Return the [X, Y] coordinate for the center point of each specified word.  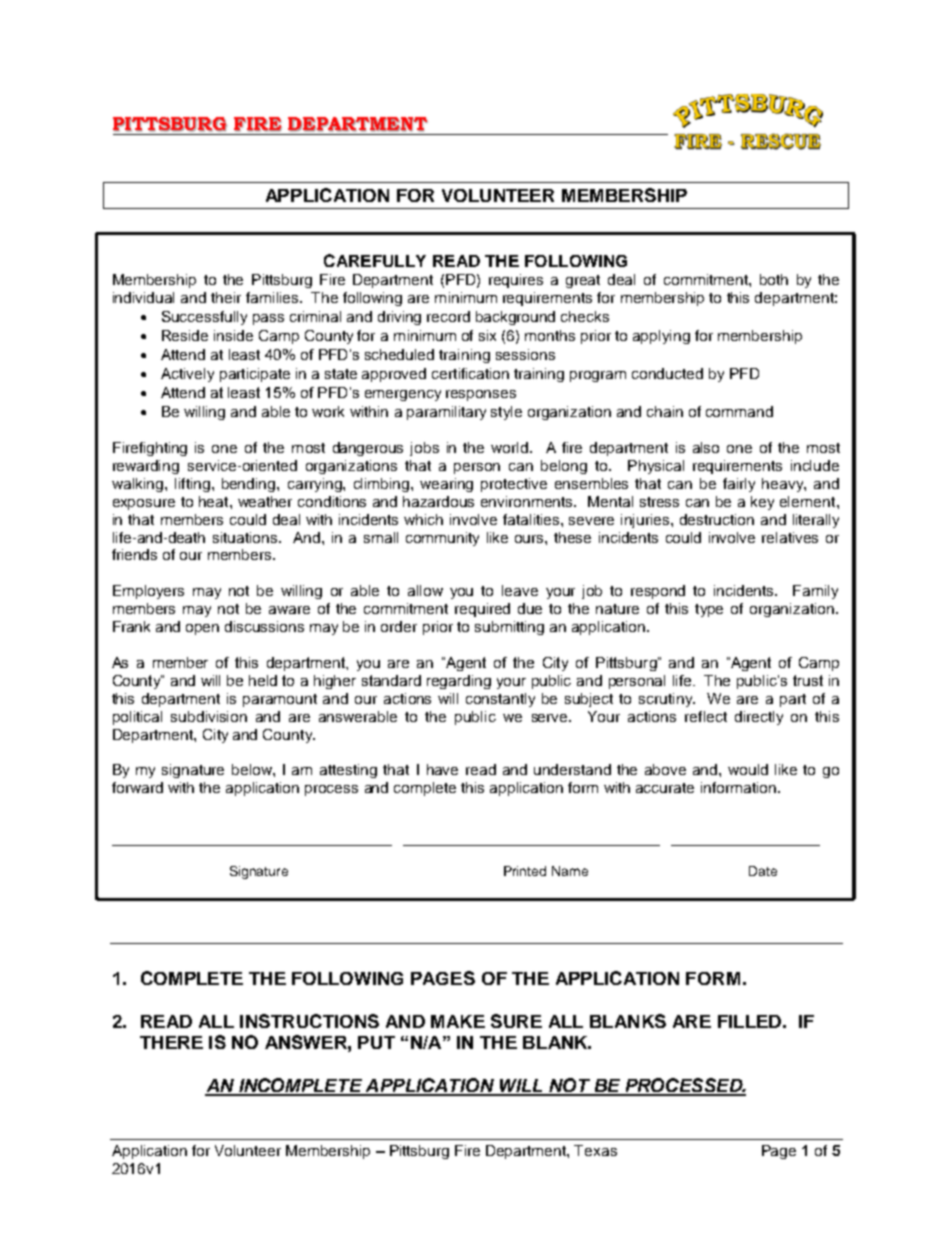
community [442, 539]
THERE [171, 1042]
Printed [525, 871]
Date [763, 871]
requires [516, 281]
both [774, 279]
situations [246, 537]
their [226, 297]
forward [137, 787]
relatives [790, 537]
